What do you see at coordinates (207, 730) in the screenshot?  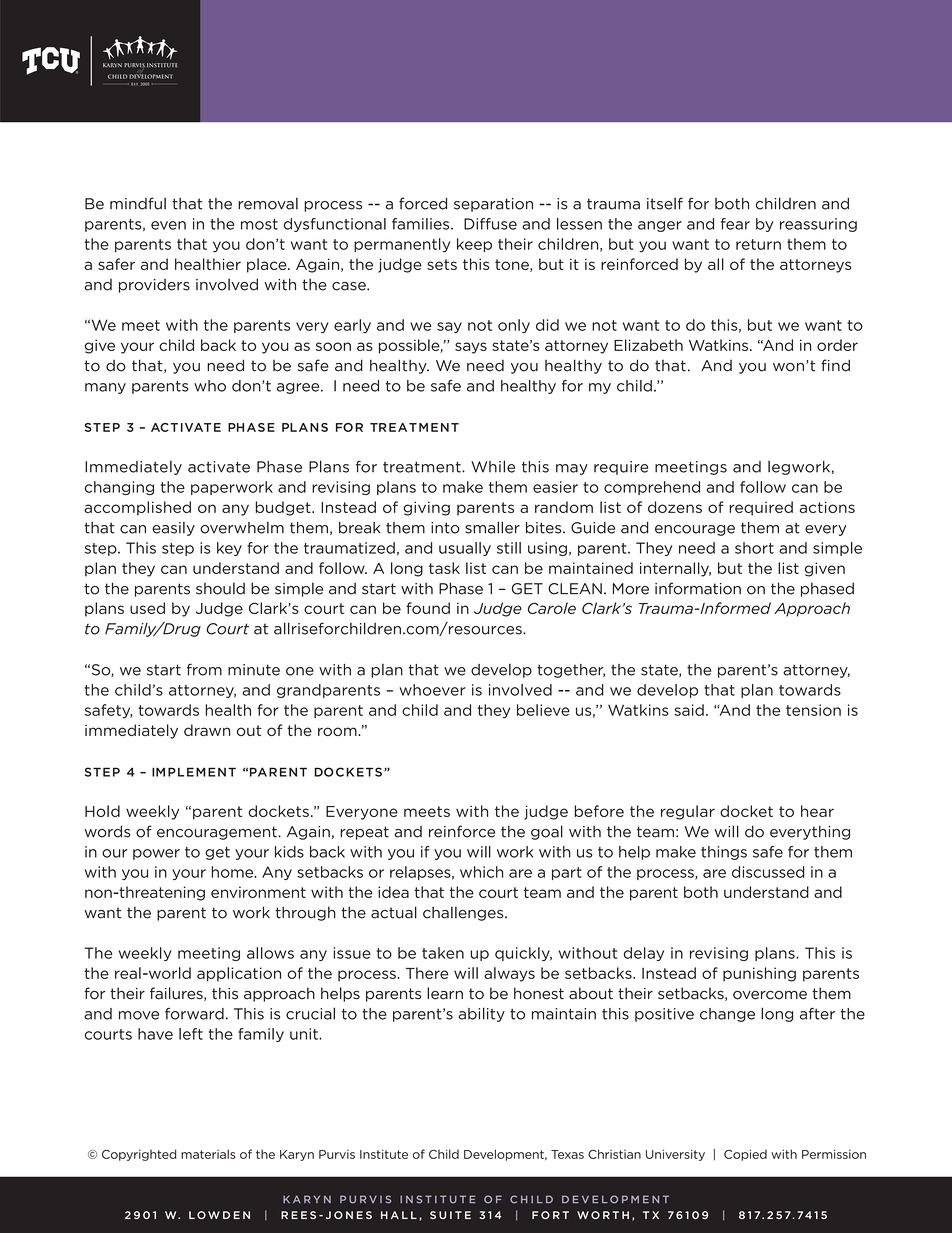 I see `drawn` at bounding box center [207, 730].
